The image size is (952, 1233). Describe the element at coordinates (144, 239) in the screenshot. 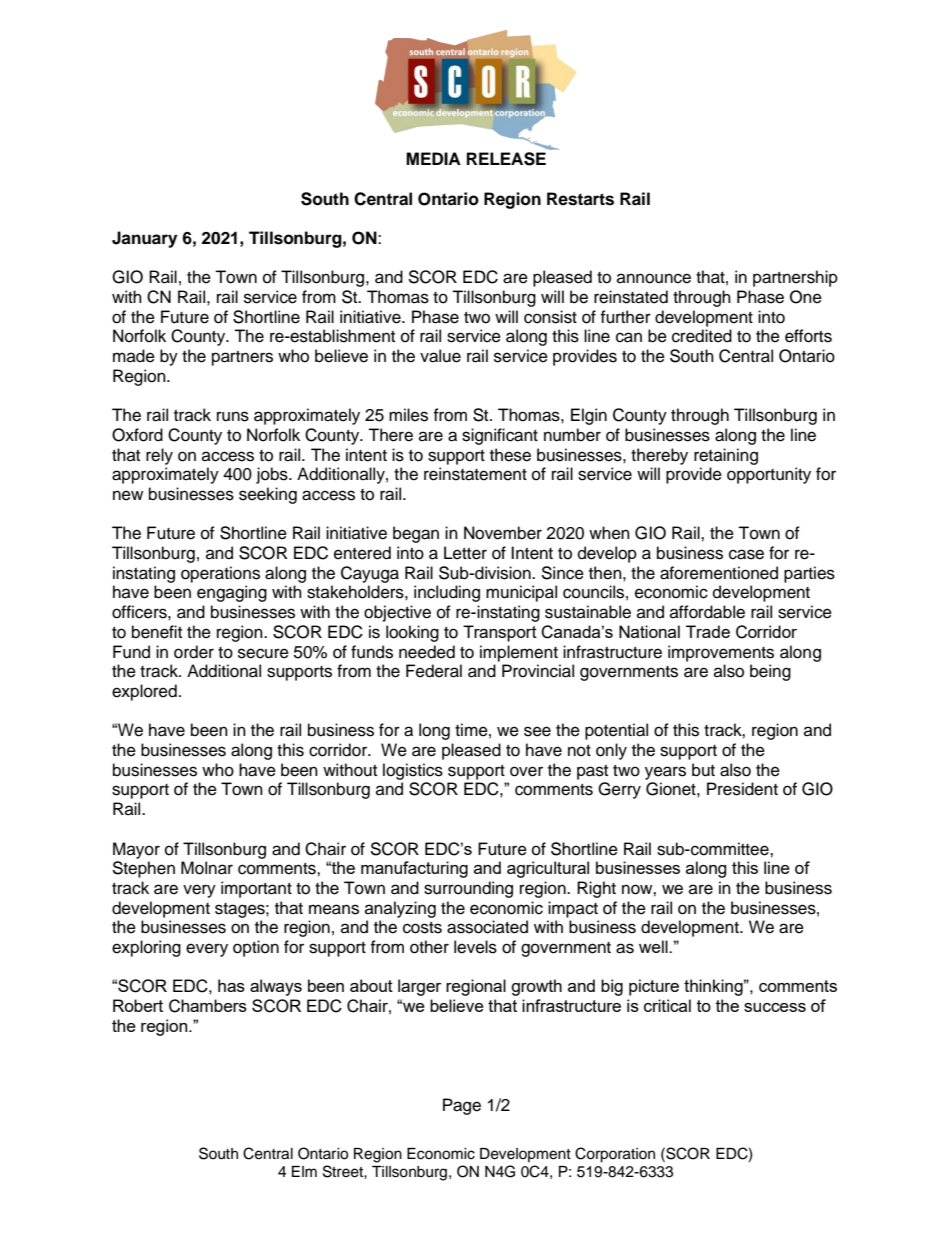

I see `January` at that location.
